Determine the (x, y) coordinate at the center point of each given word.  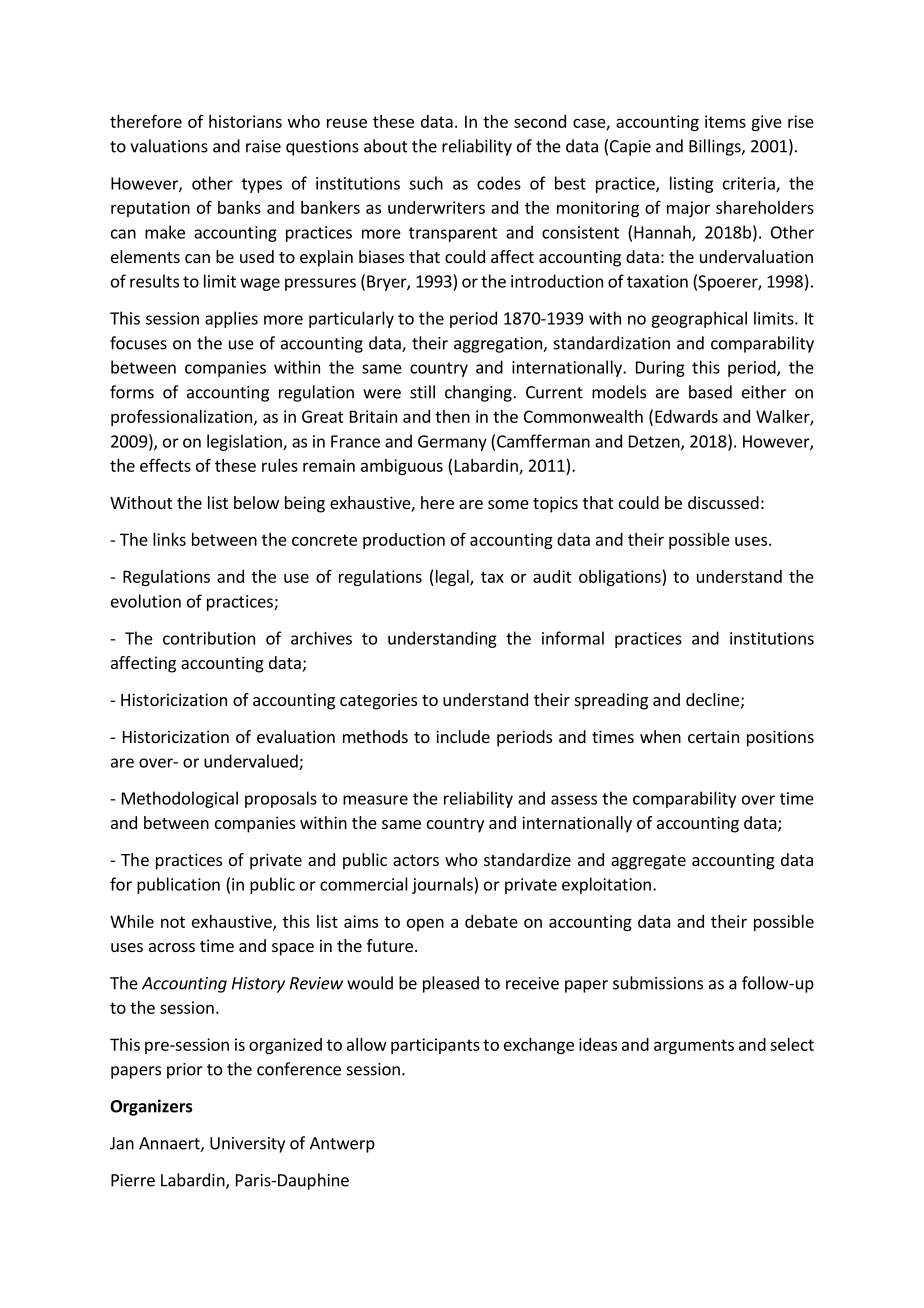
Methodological (180, 799)
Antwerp (342, 1145)
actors (416, 860)
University (247, 1145)
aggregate (648, 862)
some (508, 504)
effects (165, 465)
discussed (723, 502)
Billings (716, 147)
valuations (169, 146)
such (426, 183)
